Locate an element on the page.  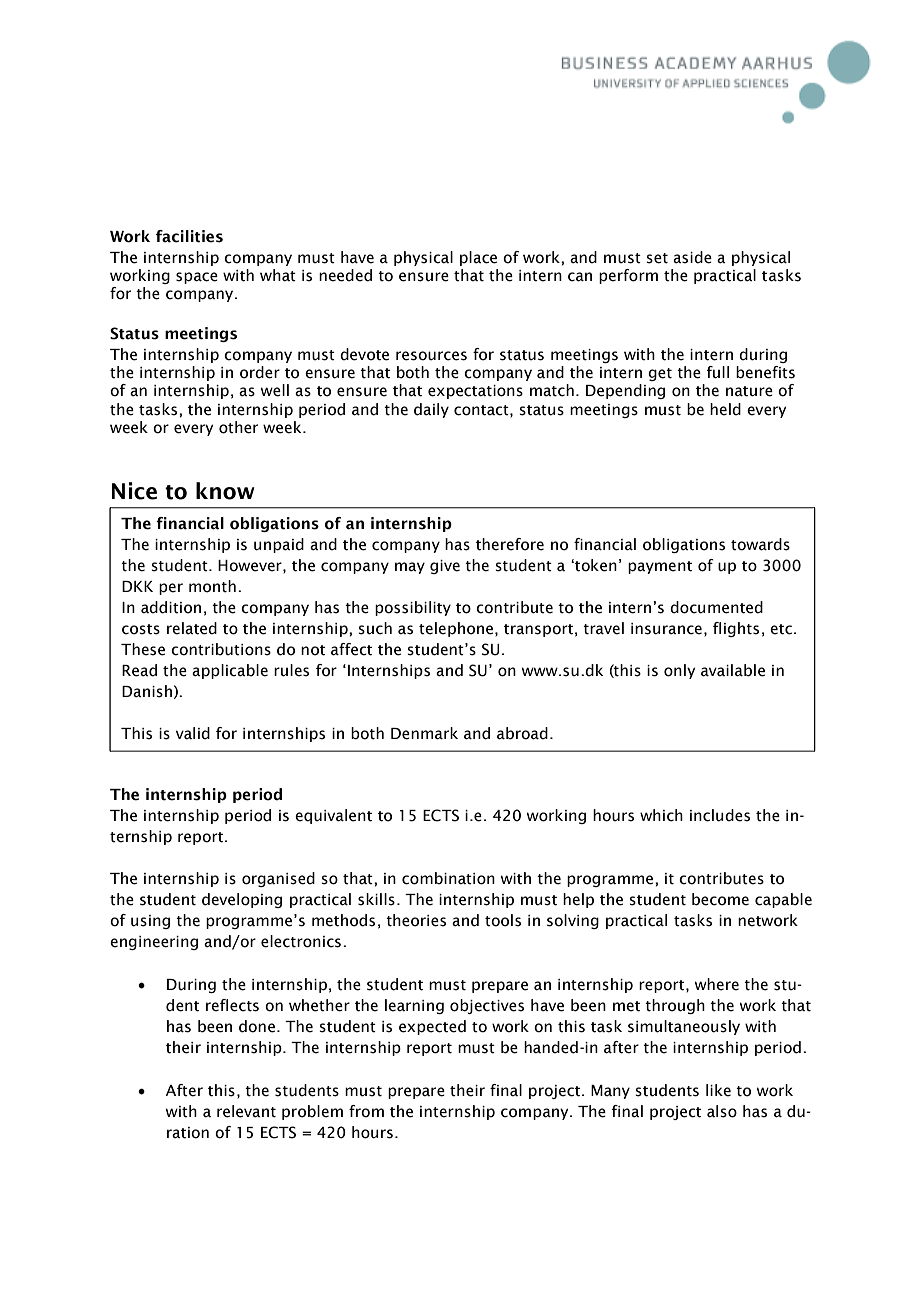
Denmark is located at coordinates (424, 733).
